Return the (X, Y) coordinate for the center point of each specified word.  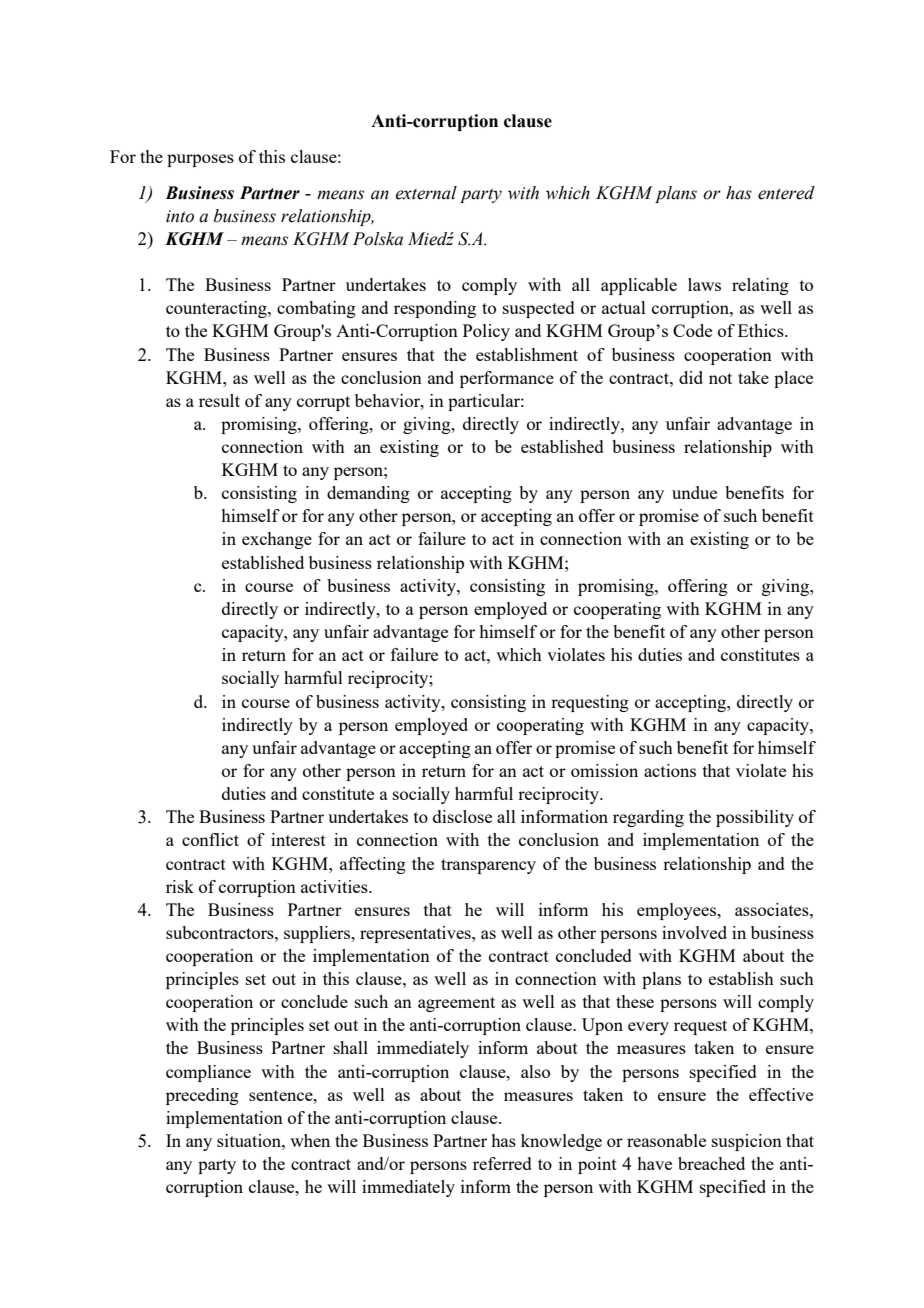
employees (677, 911)
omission (604, 770)
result (219, 400)
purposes (200, 160)
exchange (277, 540)
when (310, 1140)
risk (180, 886)
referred (502, 1163)
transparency (488, 866)
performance (507, 379)
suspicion (747, 1142)
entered (786, 193)
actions (670, 770)
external (426, 193)
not (720, 378)
